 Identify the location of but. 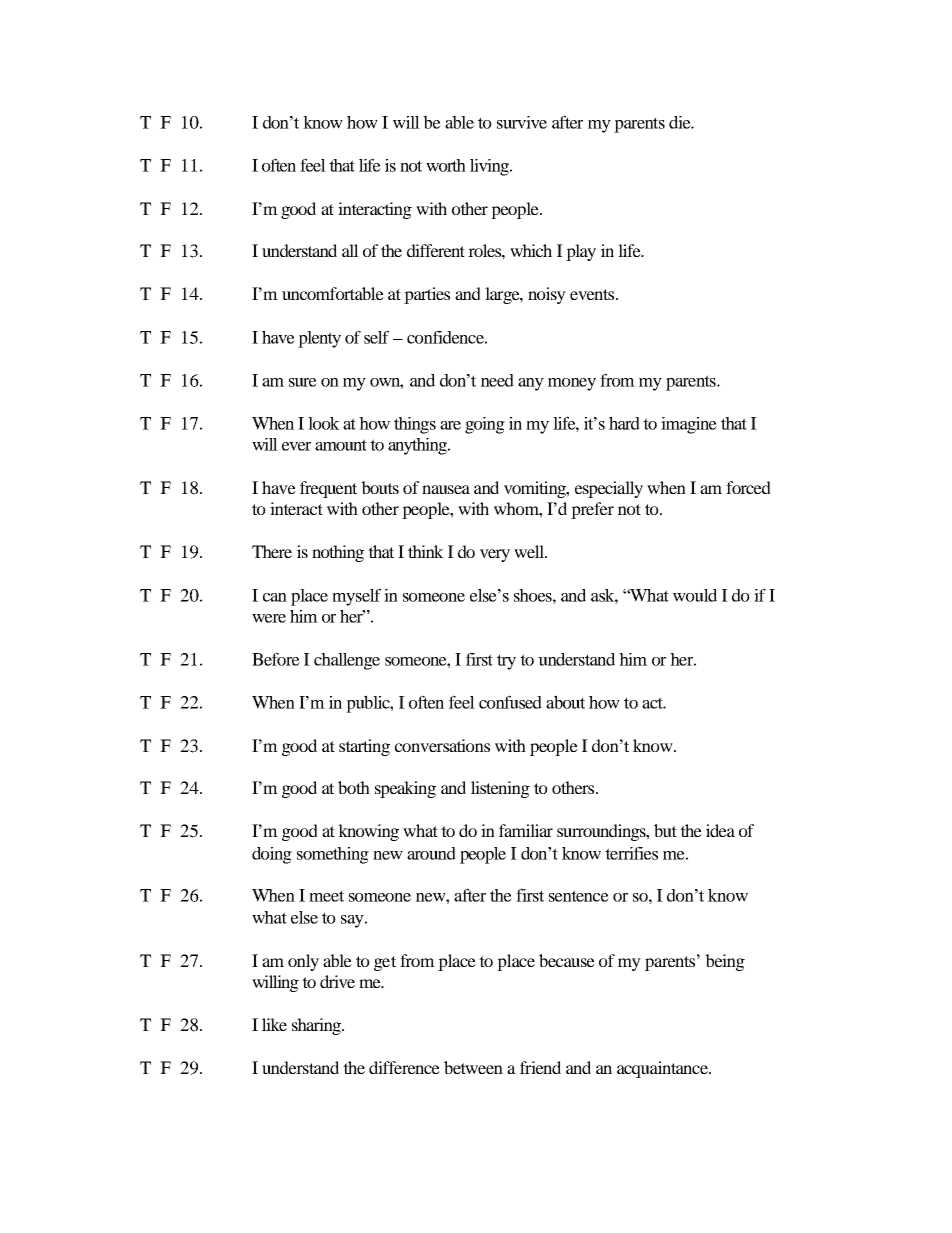
(665, 830).
